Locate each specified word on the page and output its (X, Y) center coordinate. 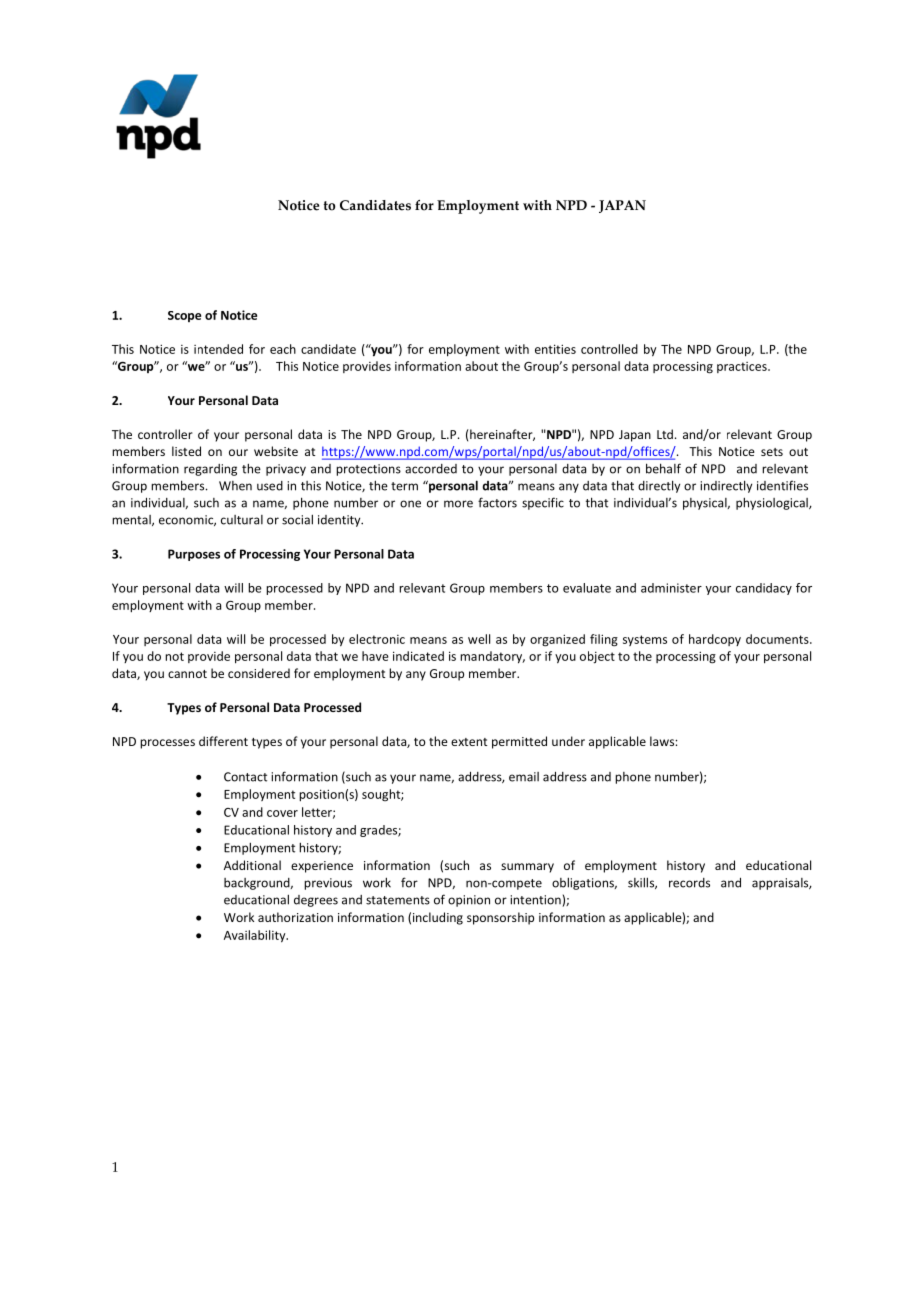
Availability (256, 936)
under (568, 741)
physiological (773, 503)
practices (743, 367)
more (458, 504)
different (223, 741)
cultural (242, 520)
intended (218, 349)
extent (469, 742)
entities (555, 349)
